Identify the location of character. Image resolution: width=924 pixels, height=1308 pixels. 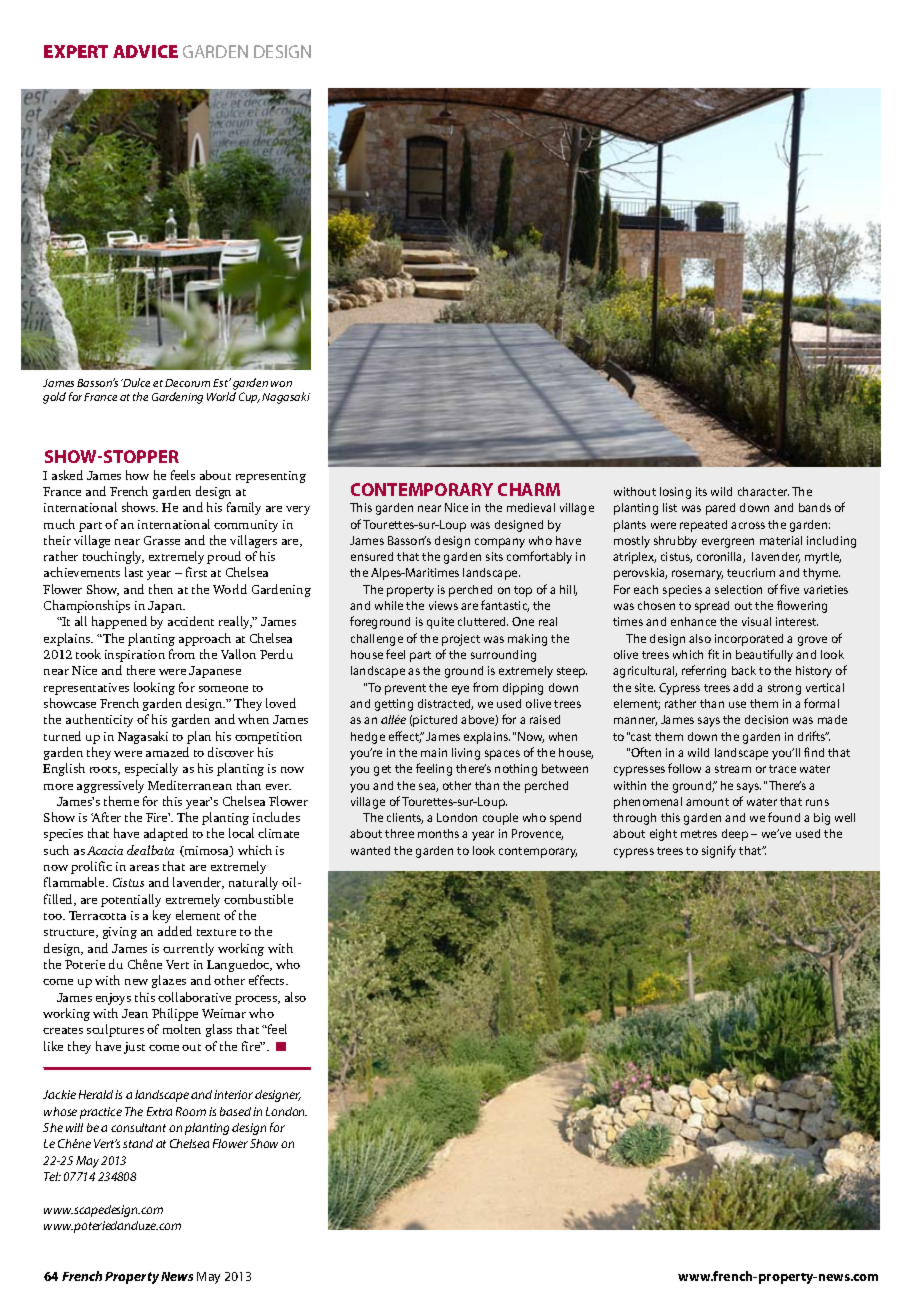
(763, 491).
